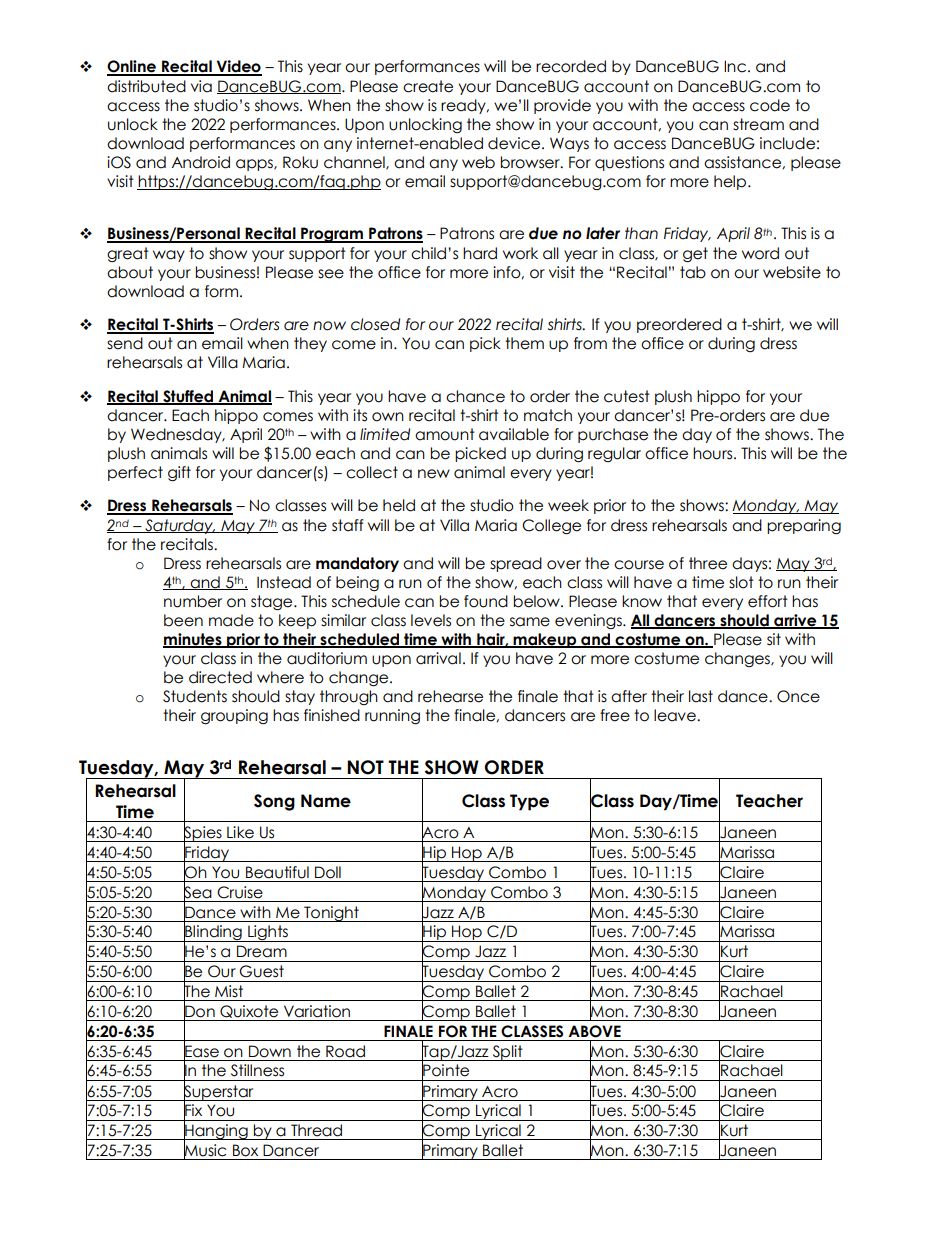  Describe the element at coordinates (428, 86) in the screenshot. I see `create` at that location.
